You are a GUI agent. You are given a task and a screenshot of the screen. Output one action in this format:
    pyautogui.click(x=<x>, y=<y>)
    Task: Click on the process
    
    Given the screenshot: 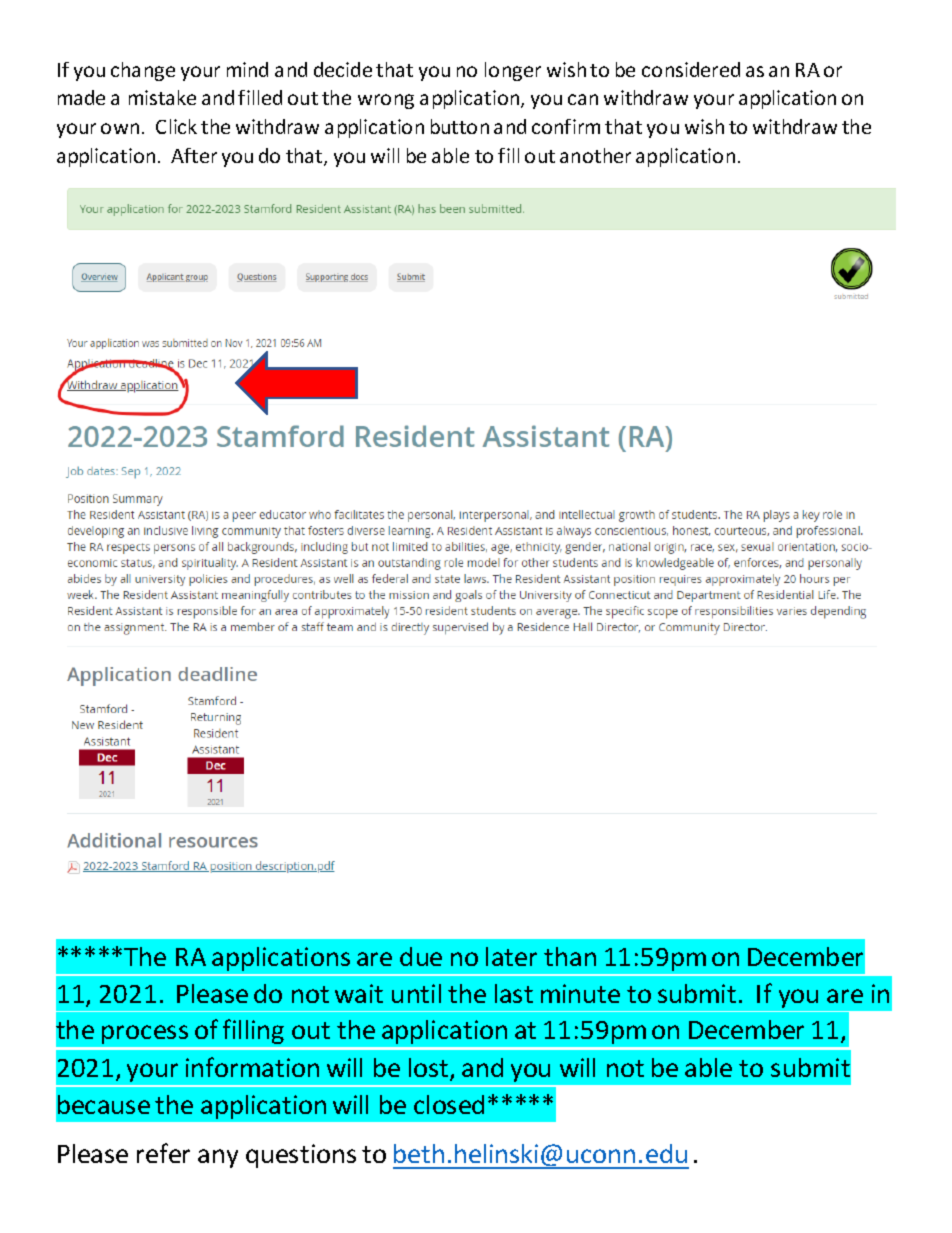 What is the action you would take?
    pyautogui.click(x=145, y=1034)
